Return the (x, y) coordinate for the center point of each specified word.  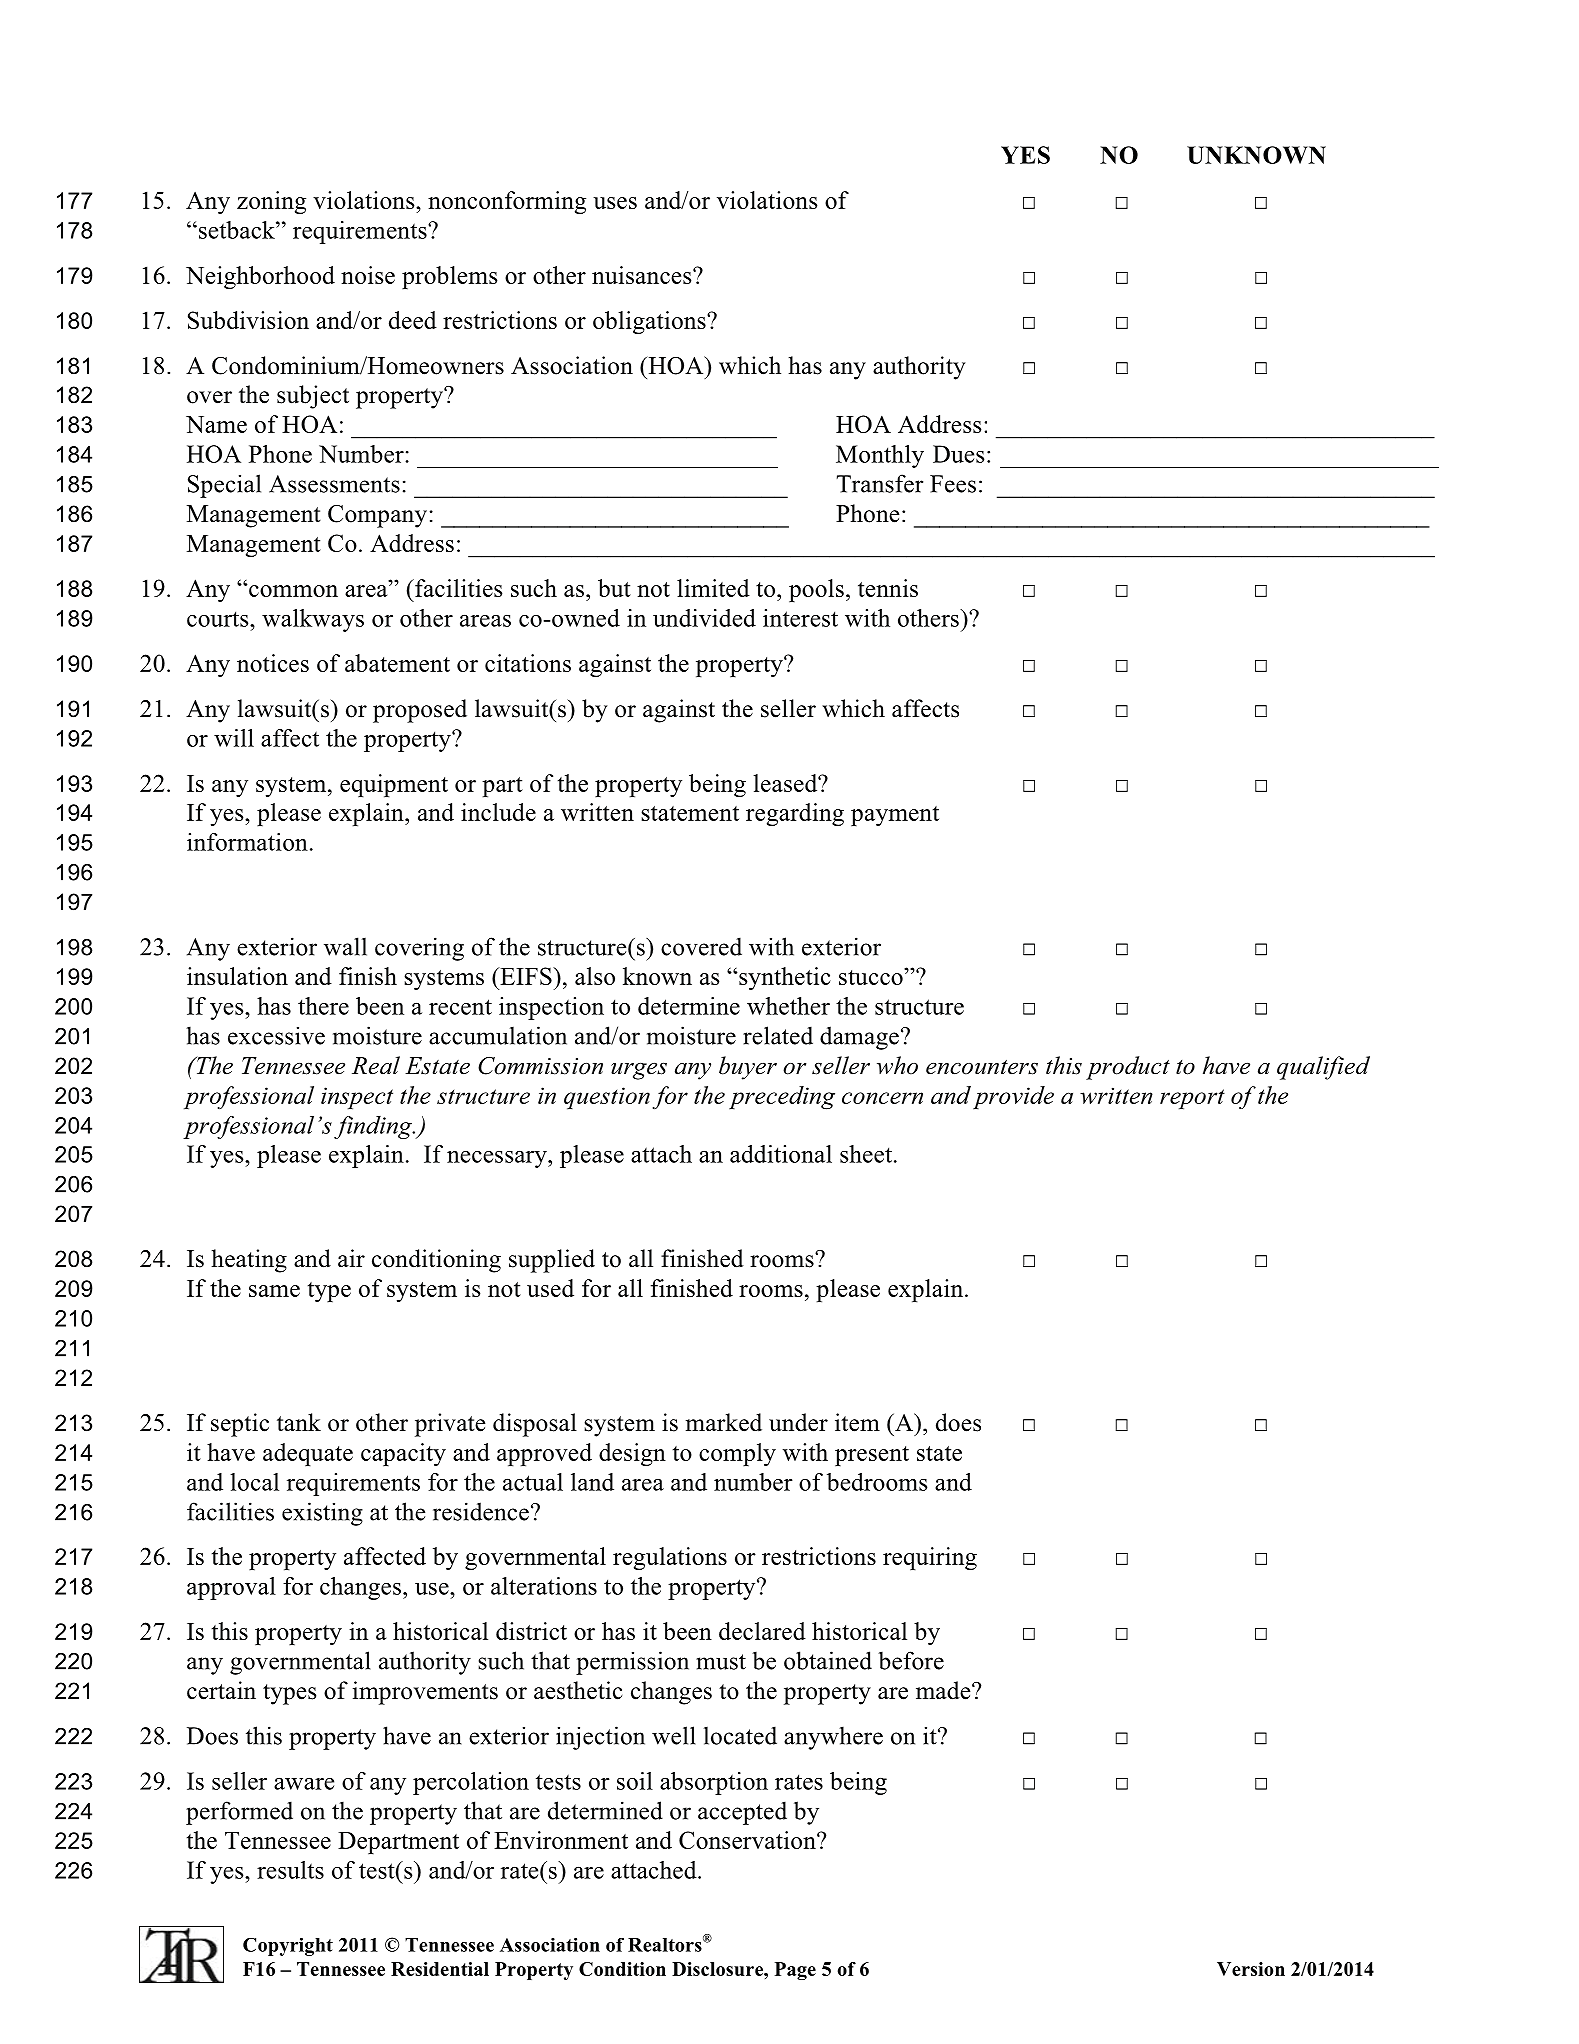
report (1192, 1099)
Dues (958, 454)
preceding (782, 1098)
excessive (276, 1035)
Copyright (288, 1947)
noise (368, 275)
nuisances (643, 275)
